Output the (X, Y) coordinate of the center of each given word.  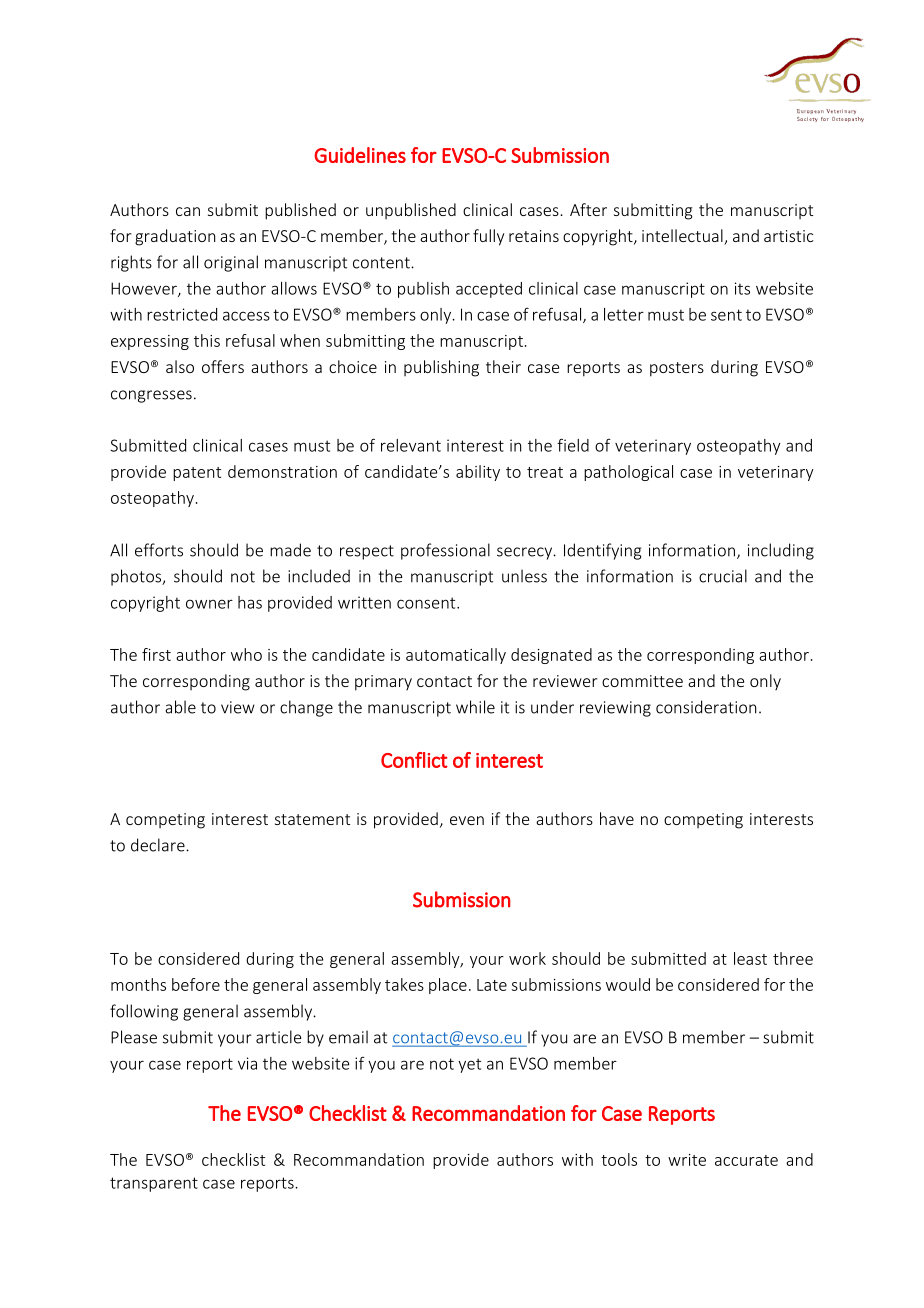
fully (488, 237)
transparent (154, 1184)
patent (197, 474)
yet (469, 1065)
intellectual (683, 237)
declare (159, 845)
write (687, 1160)
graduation (175, 237)
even (467, 820)
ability (478, 473)
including (781, 551)
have (617, 818)
